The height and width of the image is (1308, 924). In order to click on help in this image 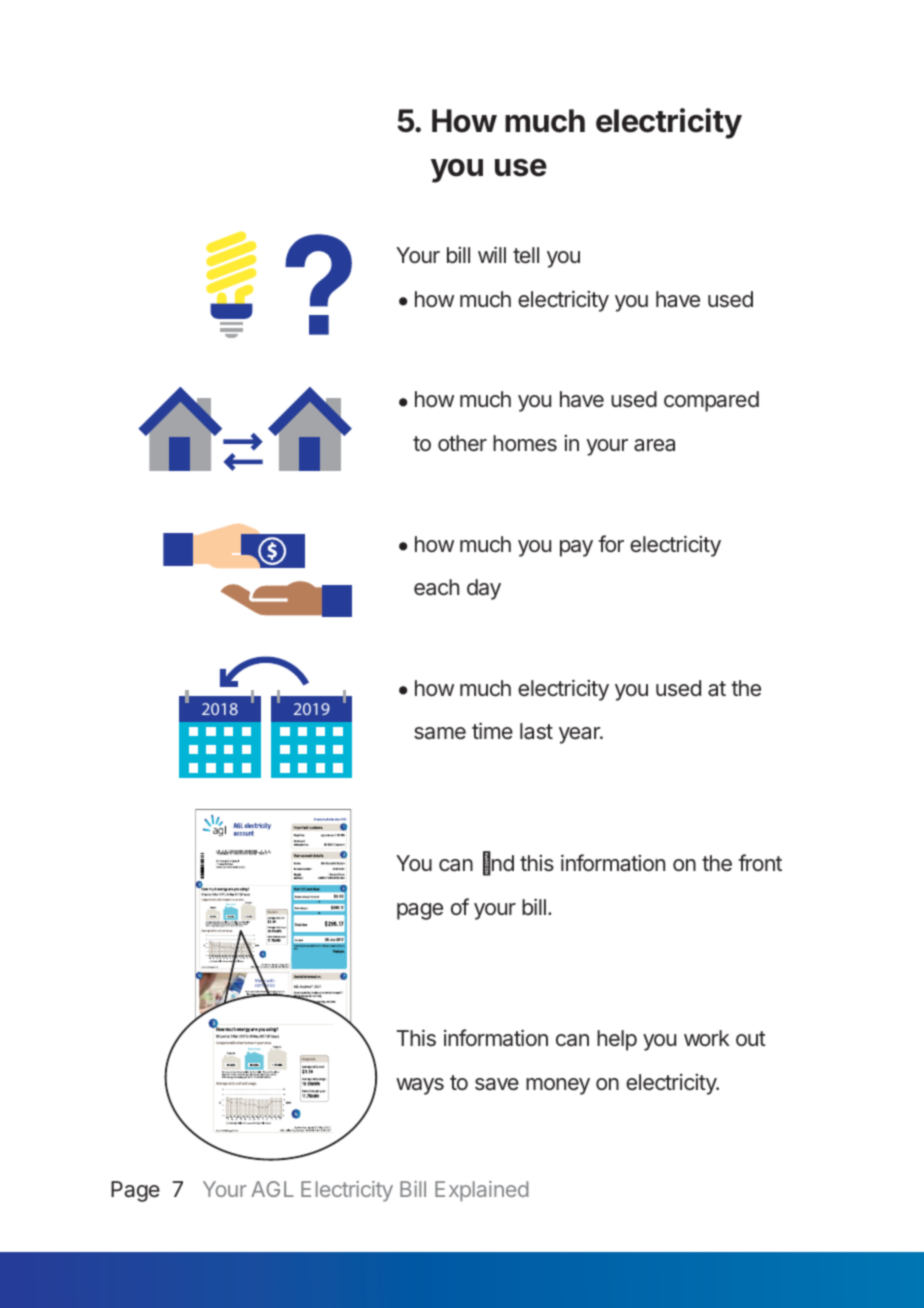, I will do `click(617, 1040)`.
